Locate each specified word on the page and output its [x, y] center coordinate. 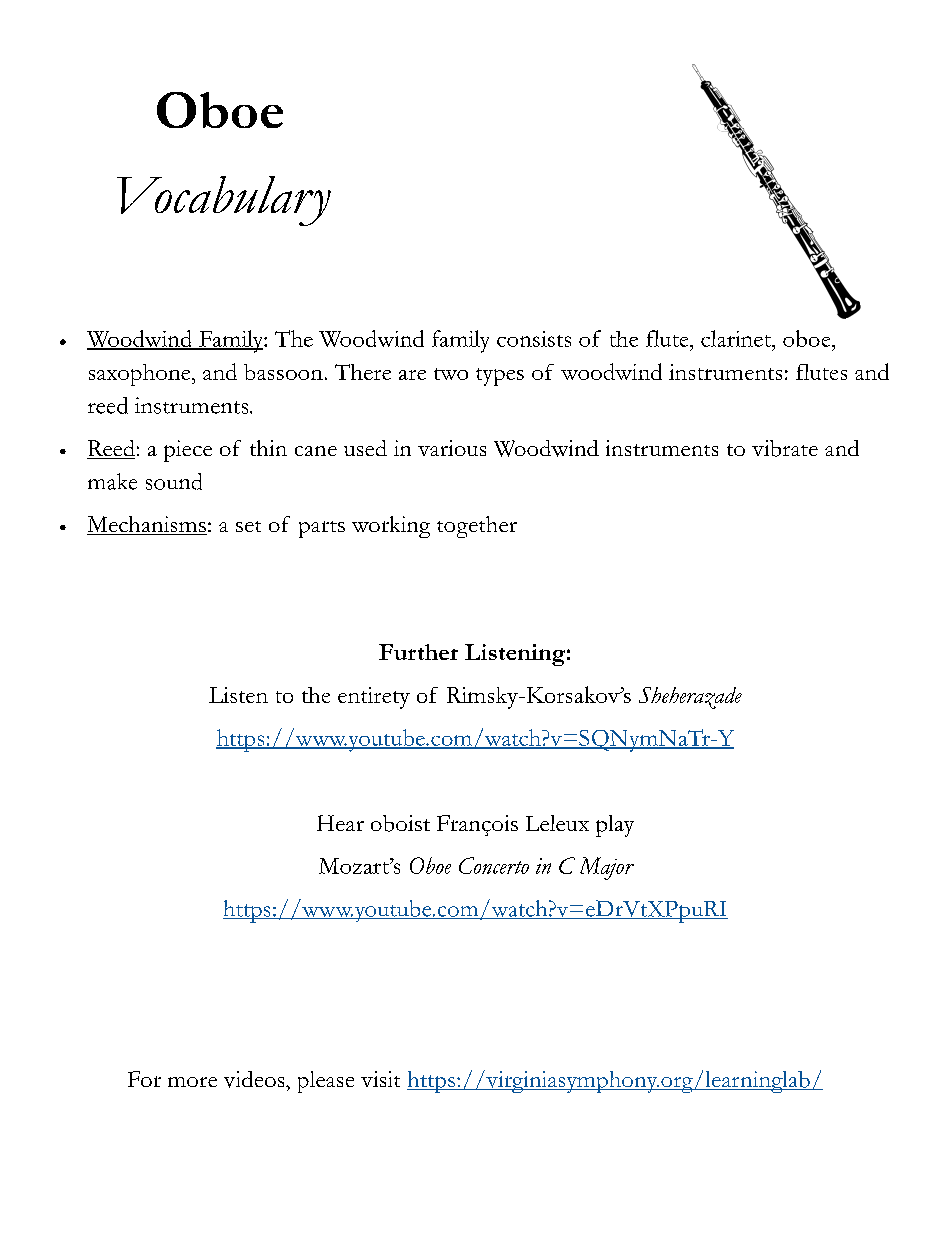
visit [380, 1079]
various [452, 448]
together [477, 527]
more [192, 1082]
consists [534, 339]
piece [188, 451]
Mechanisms [147, 525]
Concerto [494, 865]
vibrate [785, 448]
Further [418, 652]
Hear [340, 823]
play [615, 826]
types [500, 377]
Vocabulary [224, 201]
